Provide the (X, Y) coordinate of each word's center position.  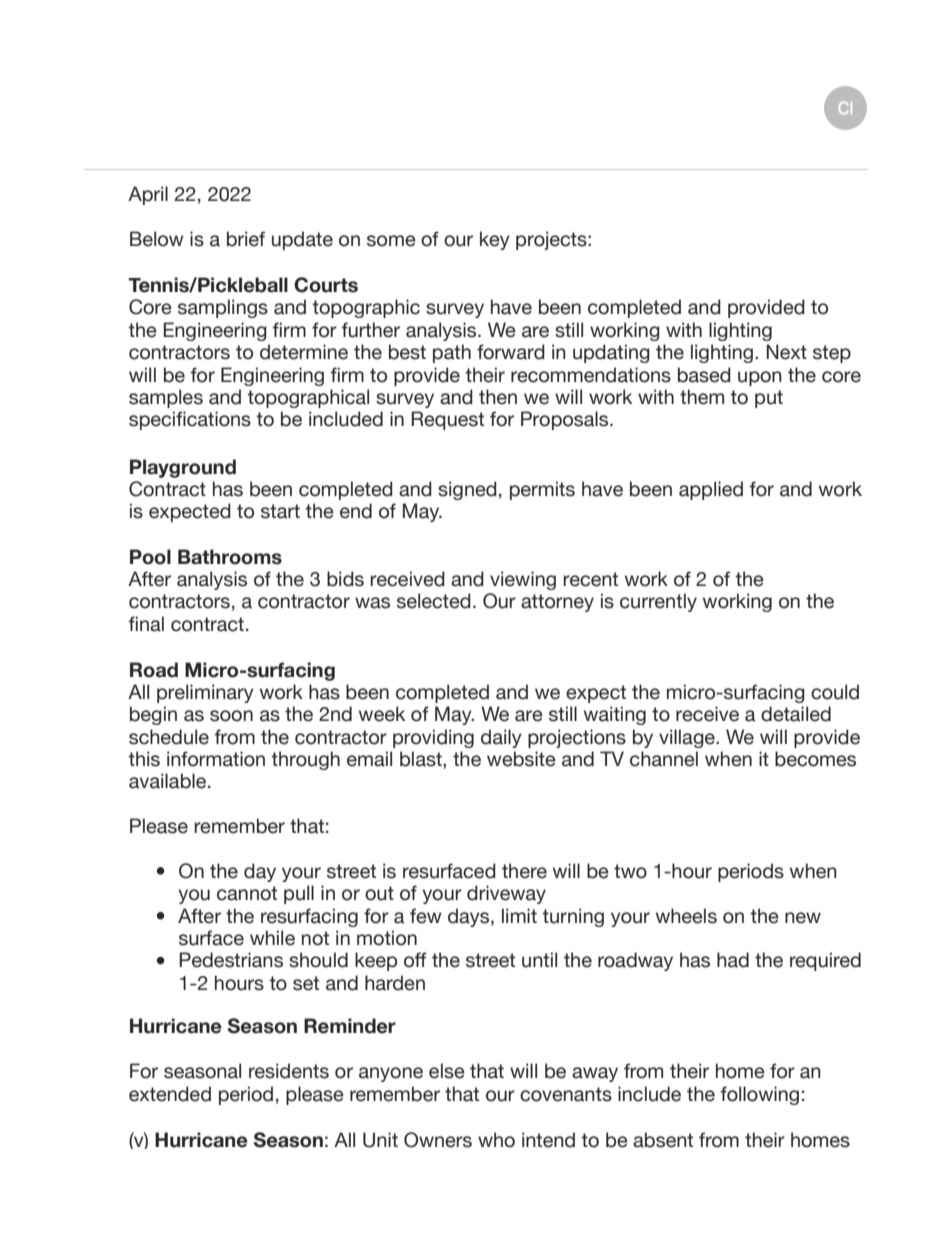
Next (786, 352)
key (495, 240)
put (769, 399)
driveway (506, 894)
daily (501, 738)
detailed (796, 714)
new (803, 918)
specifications (190, 420)
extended (170, 1094)
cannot (247, 893)
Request (447, 420)
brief (246, 239)
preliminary (205, 693)
